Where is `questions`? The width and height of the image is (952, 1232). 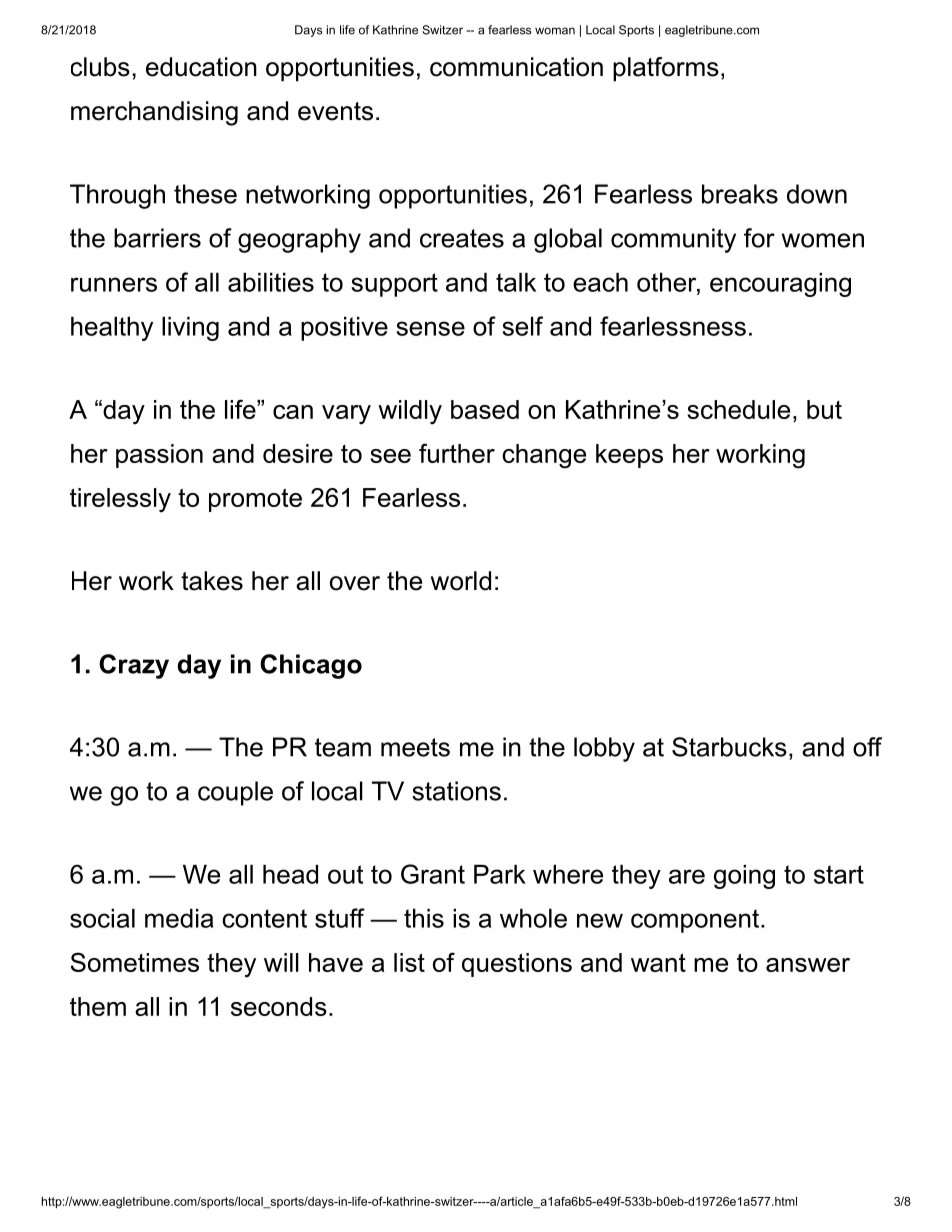 questions is located at coordinates (517, 965).
